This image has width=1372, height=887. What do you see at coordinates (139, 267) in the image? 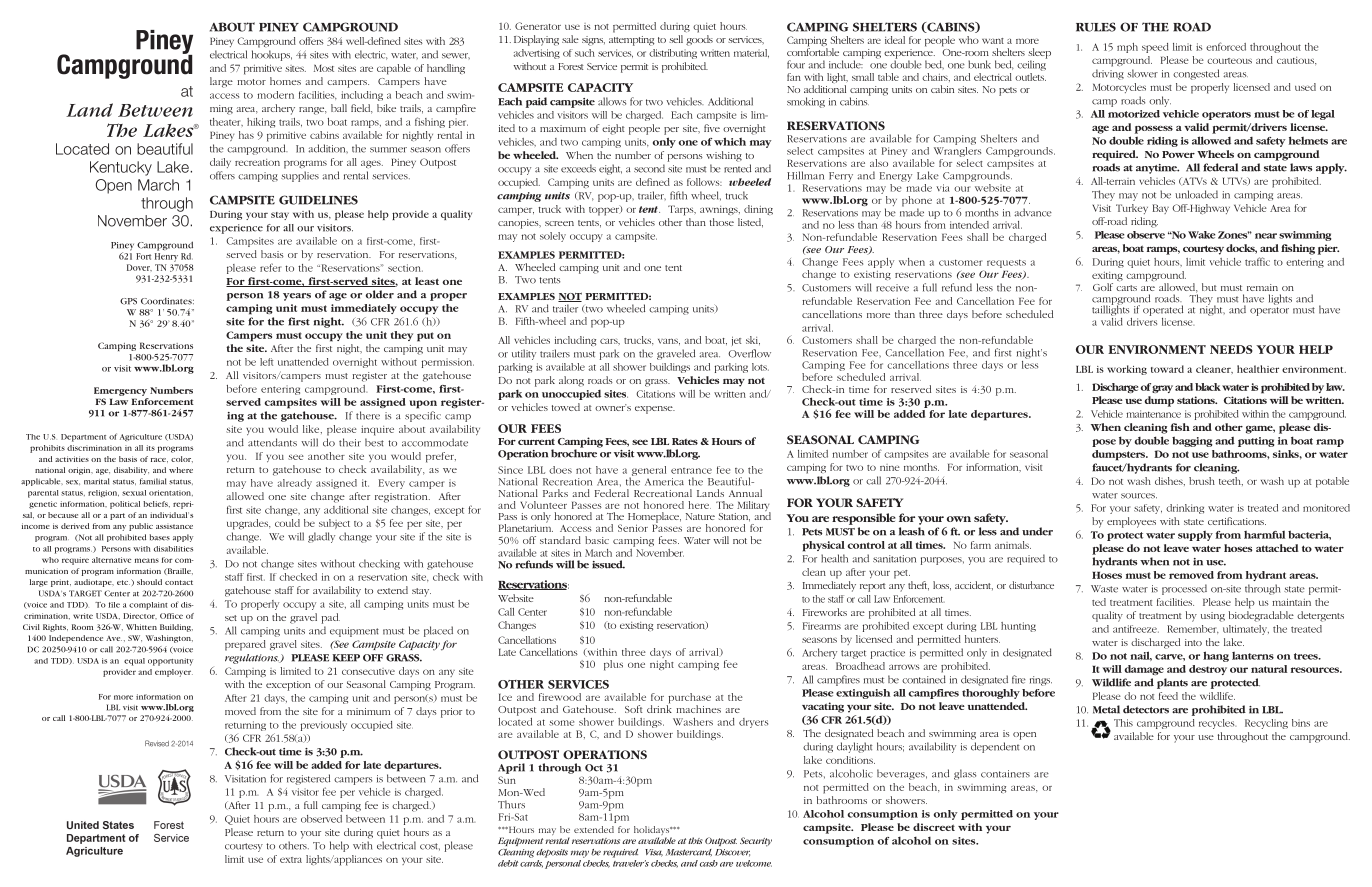
I see `Dover` at bounding box center [139, 267].
